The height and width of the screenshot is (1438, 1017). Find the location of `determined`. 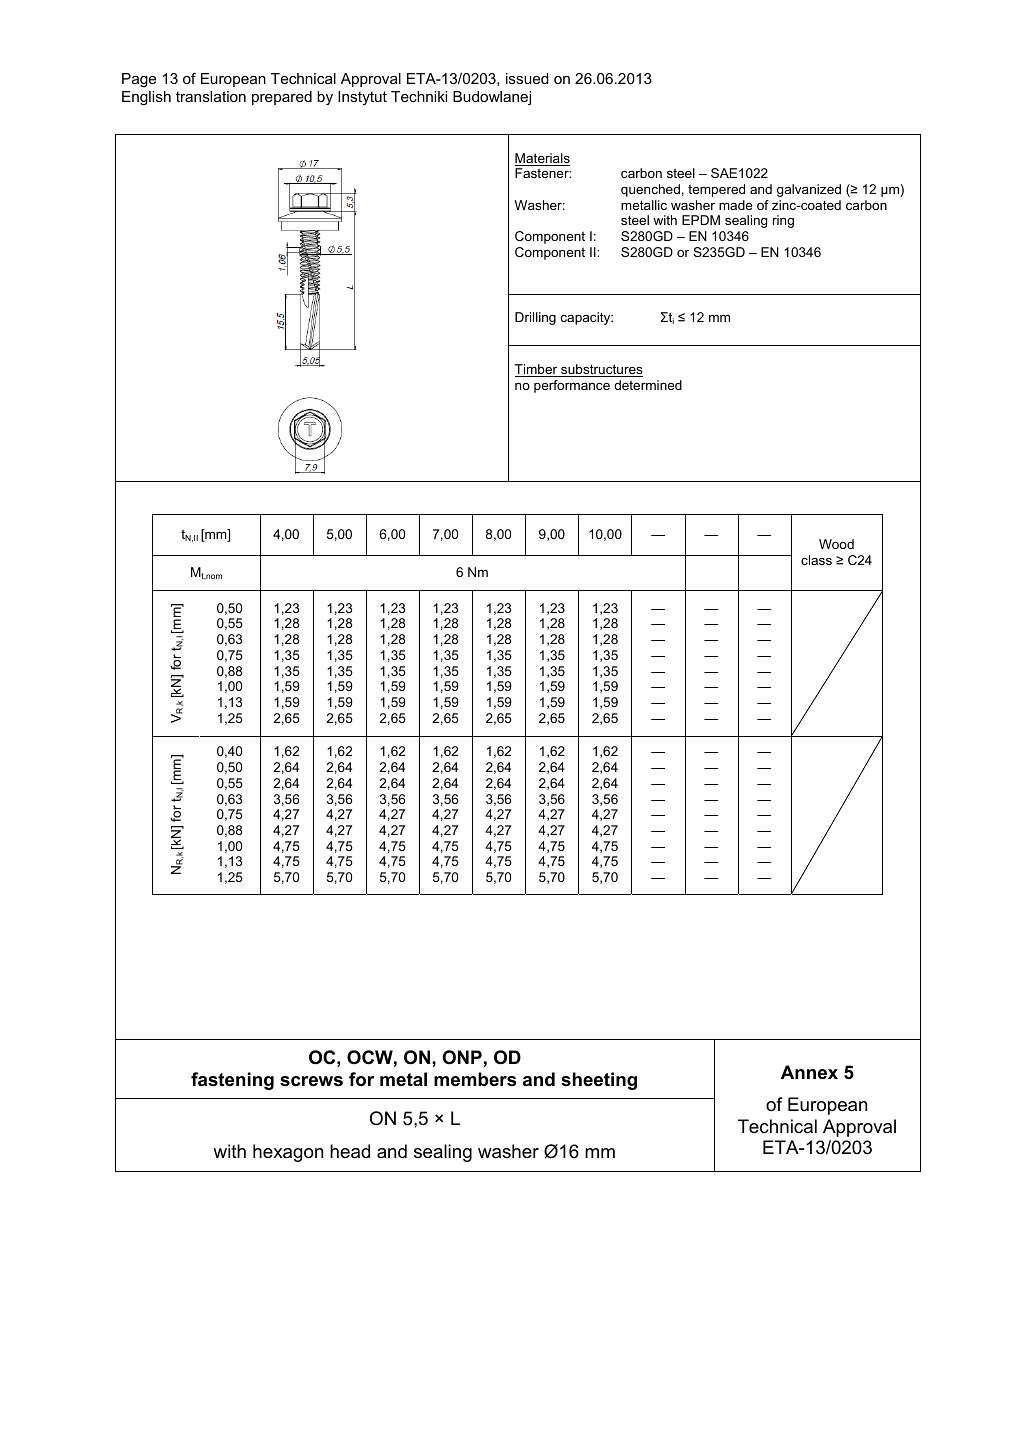

determined is located at coordinates (648, 385).
